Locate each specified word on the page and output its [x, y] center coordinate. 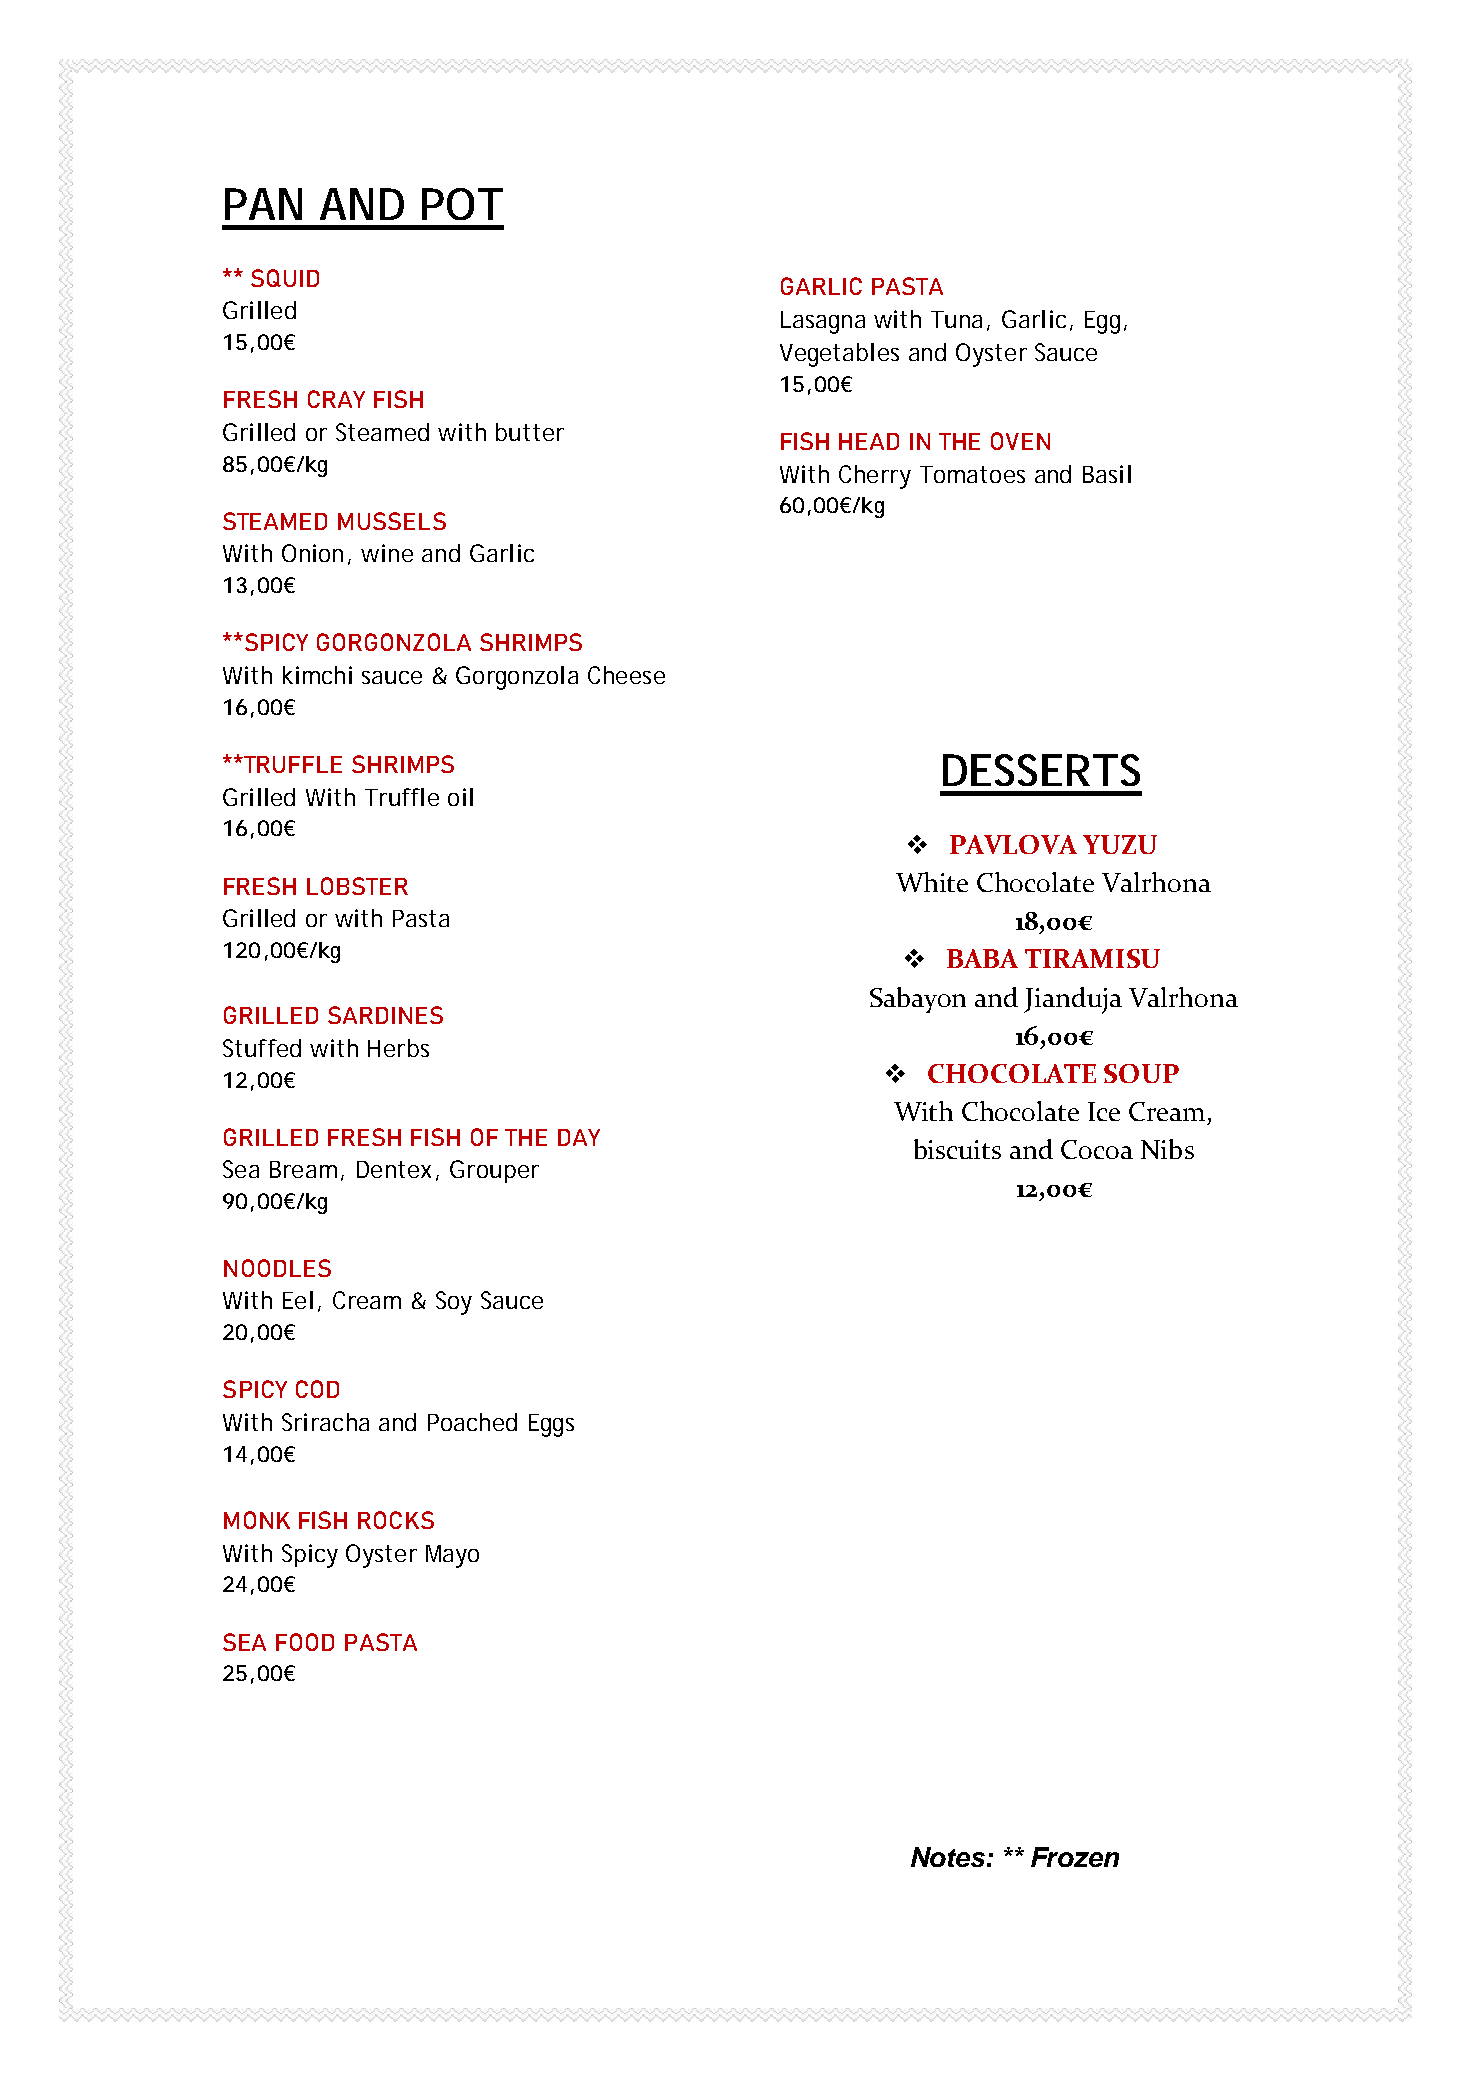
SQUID [285, 278]
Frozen [1075, 1857]
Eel [298, 1300]
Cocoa [1097, 1149]
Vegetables [839, 355]
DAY [579, 1137]
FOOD [305, 1642]
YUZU [1120, 844]
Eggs [551, 1425]
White [932, 882]
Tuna [956, 319]
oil [460, 797]
